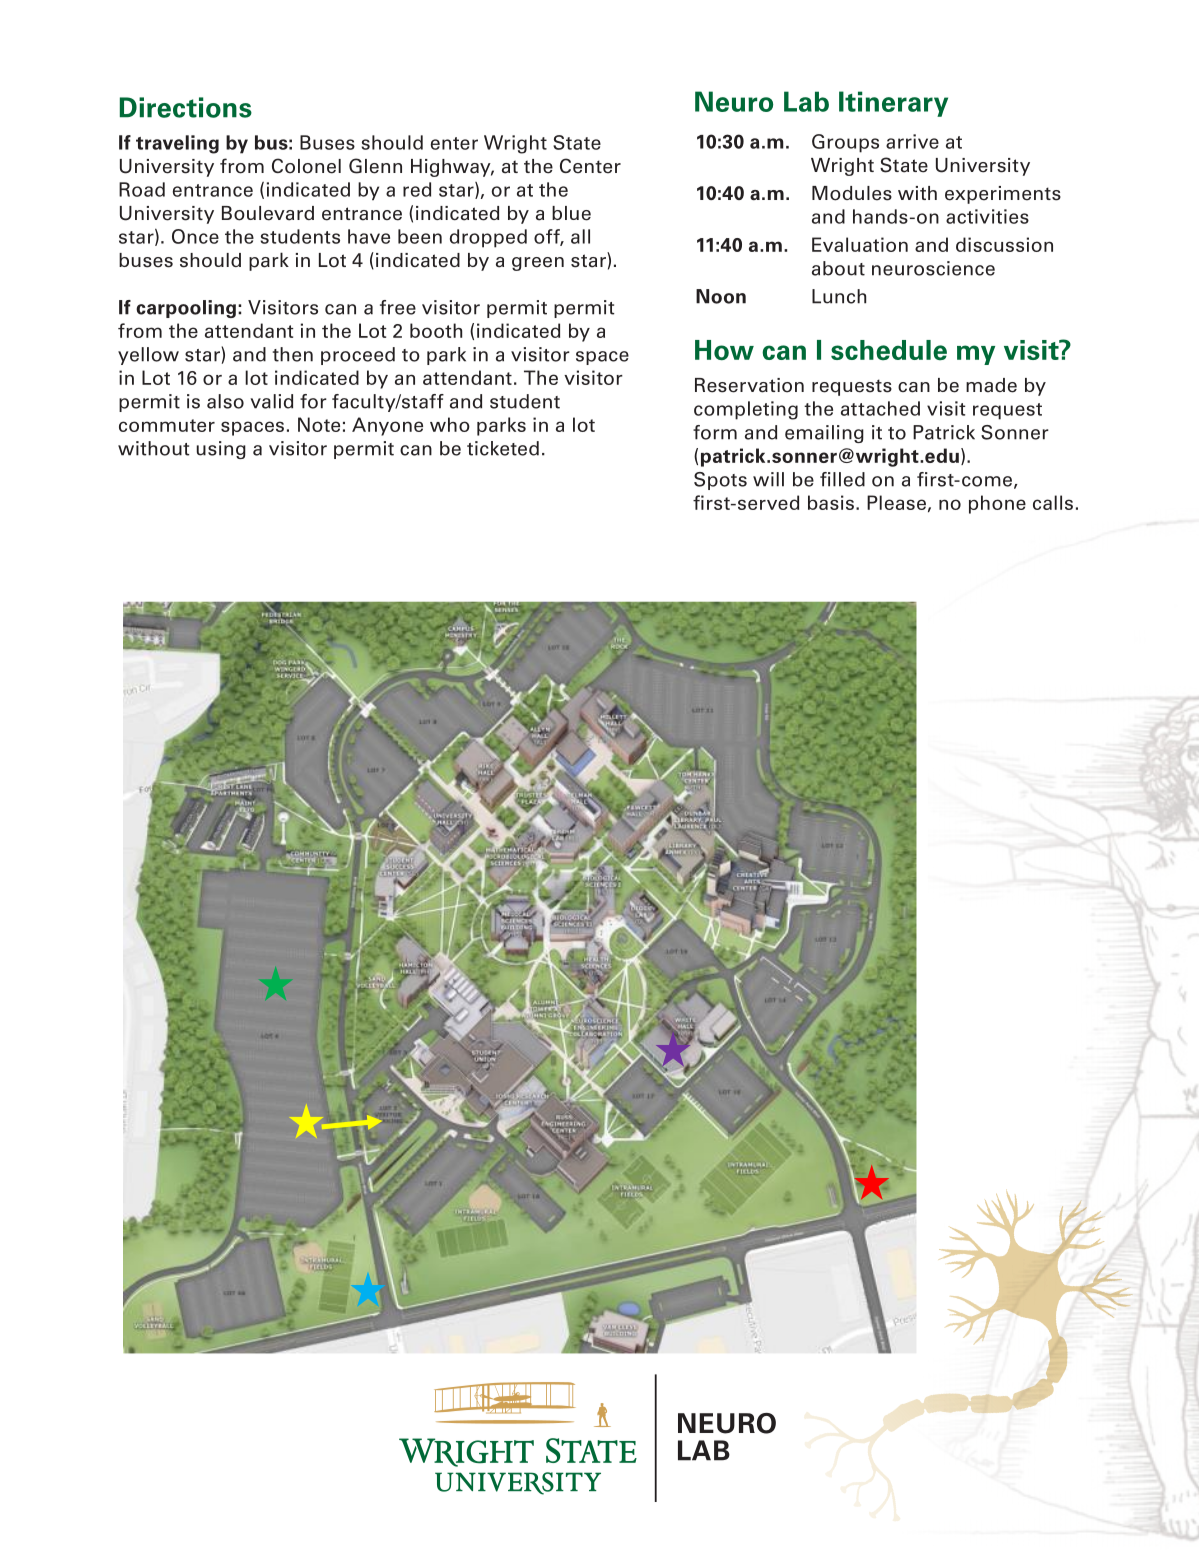 Image resolution: width=1199 pixels, height=1552 pixels. What do you see at coordinates (195, 236) in the screenshot?
I see `Once` at bounding box center [195, 236].
